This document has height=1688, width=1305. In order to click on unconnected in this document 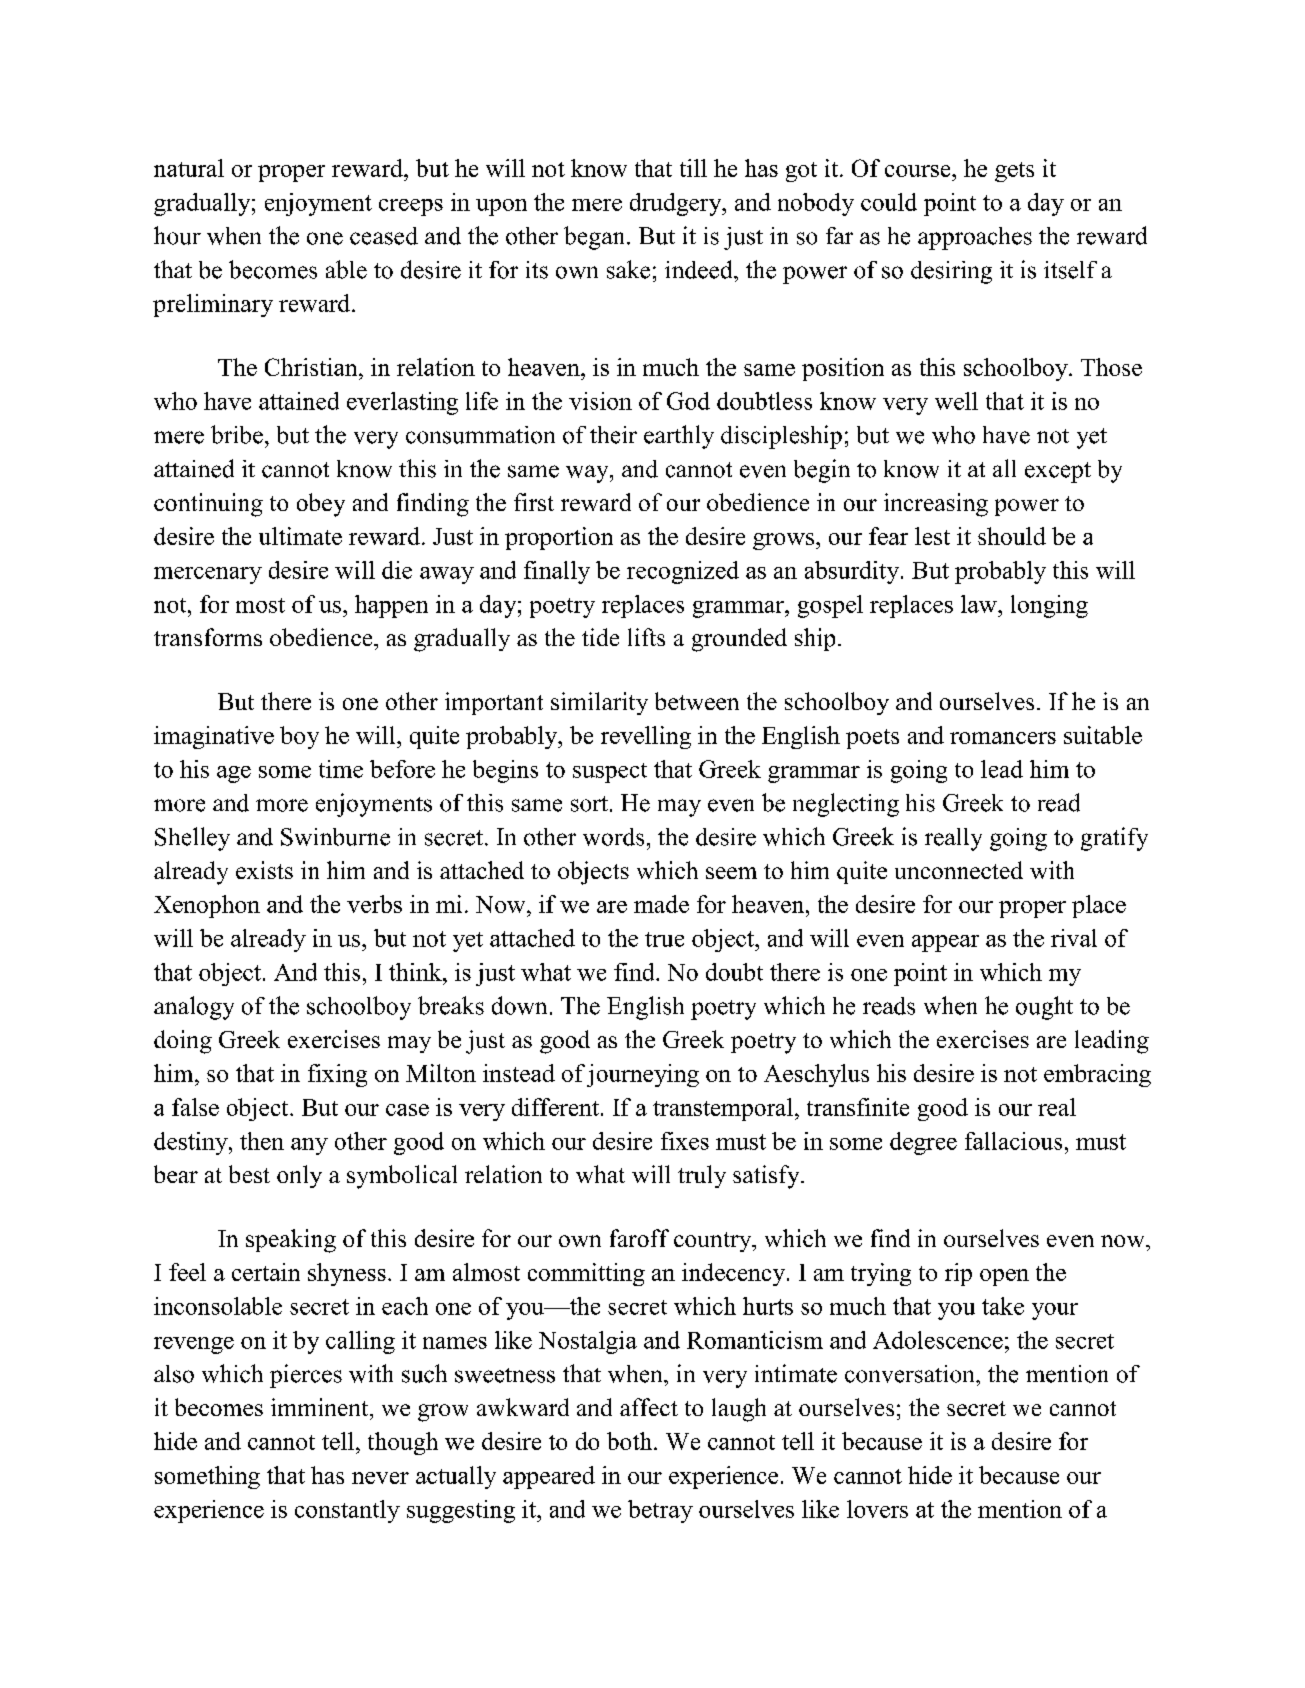, I will do `click(959, 870)`.
